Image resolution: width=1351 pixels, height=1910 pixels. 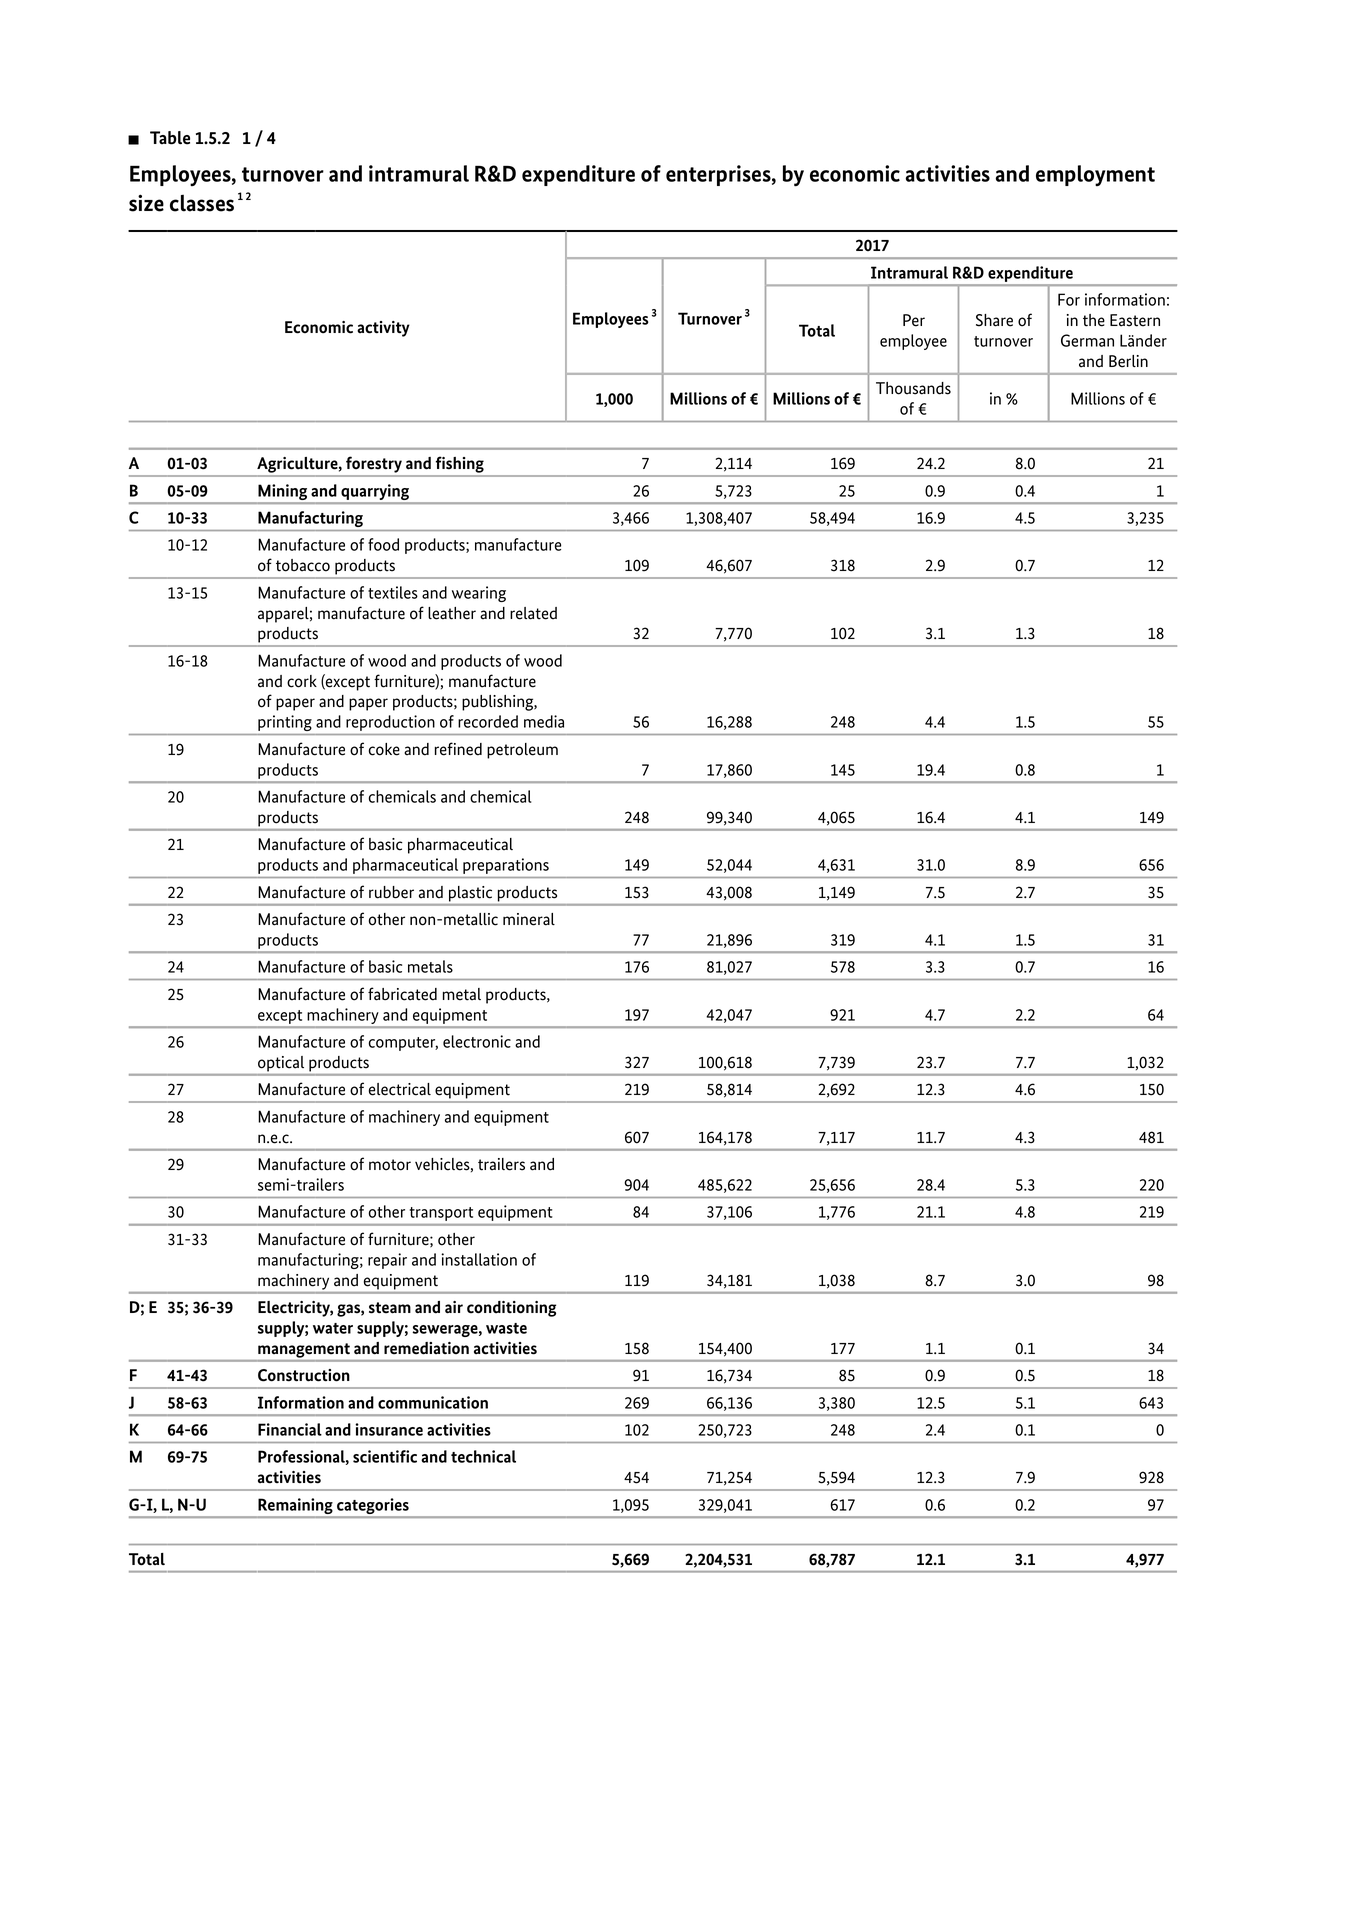 I want to click on preparations, so click(x=506, y=866).
